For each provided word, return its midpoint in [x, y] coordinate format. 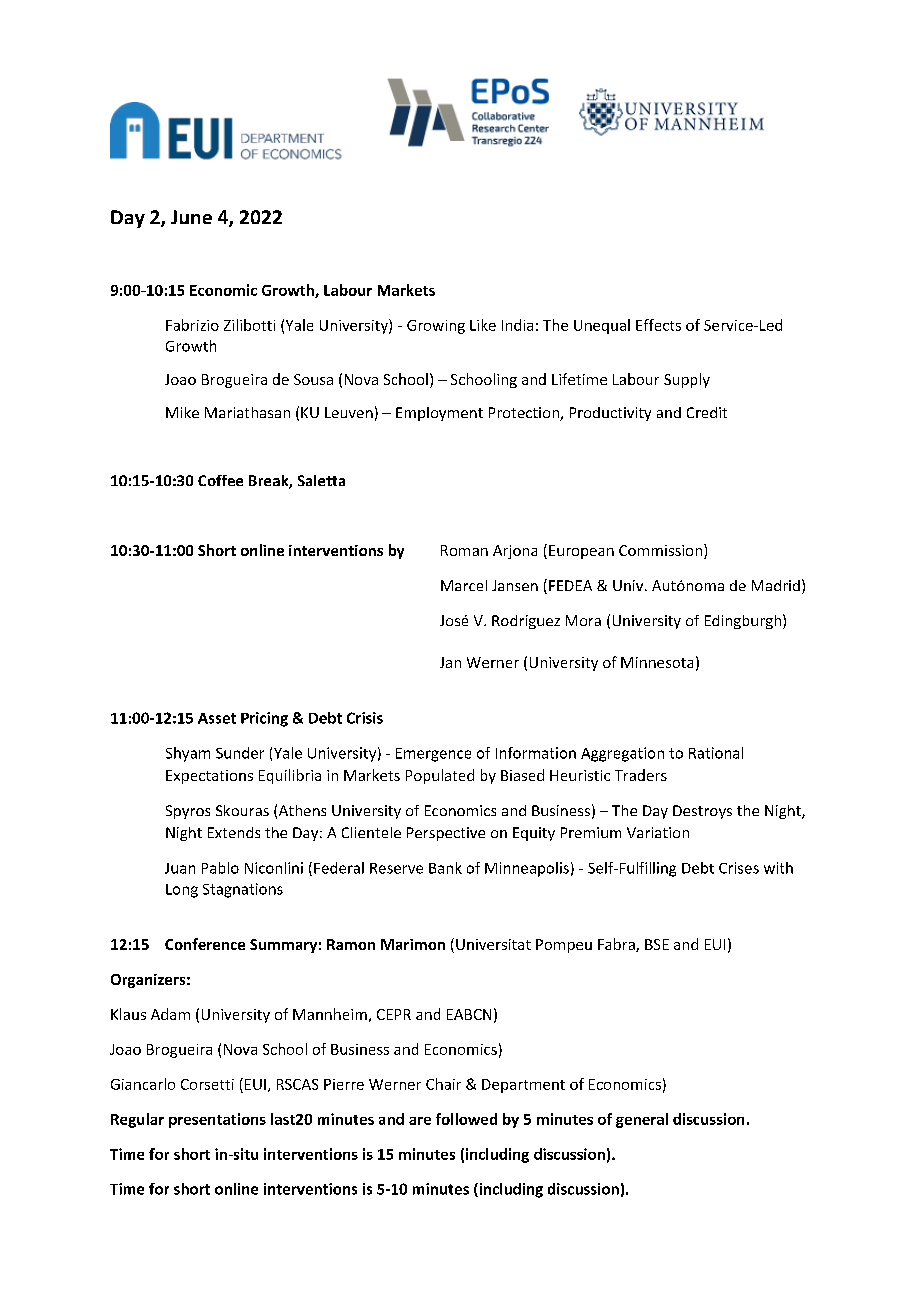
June [191, 217]
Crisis [365, 718]
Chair [443, 1084]
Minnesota [657, 662]
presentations [217, 1120]
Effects [658, 325]
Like [483, 325]
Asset [217, 718]
